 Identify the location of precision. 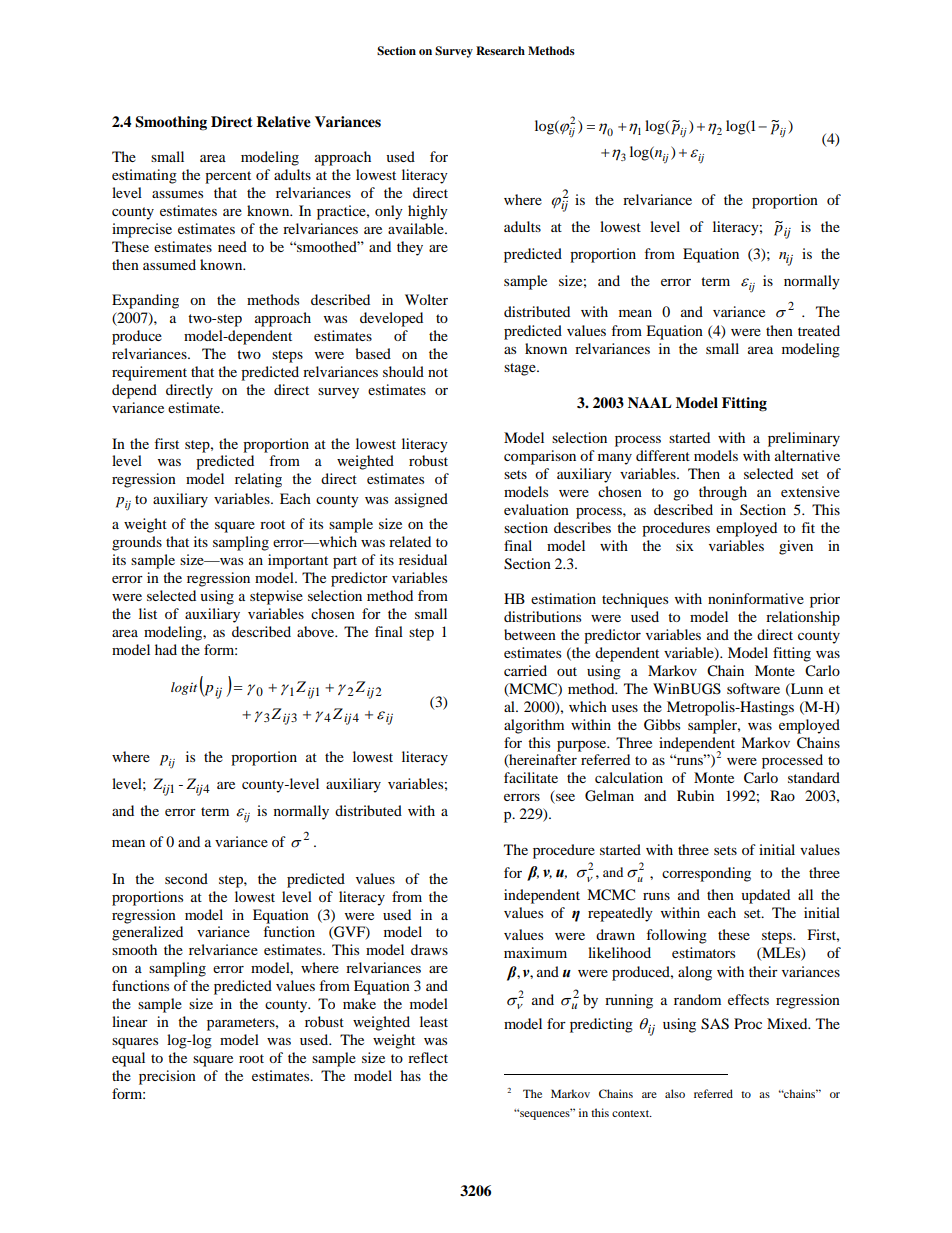
(167, 1077).
